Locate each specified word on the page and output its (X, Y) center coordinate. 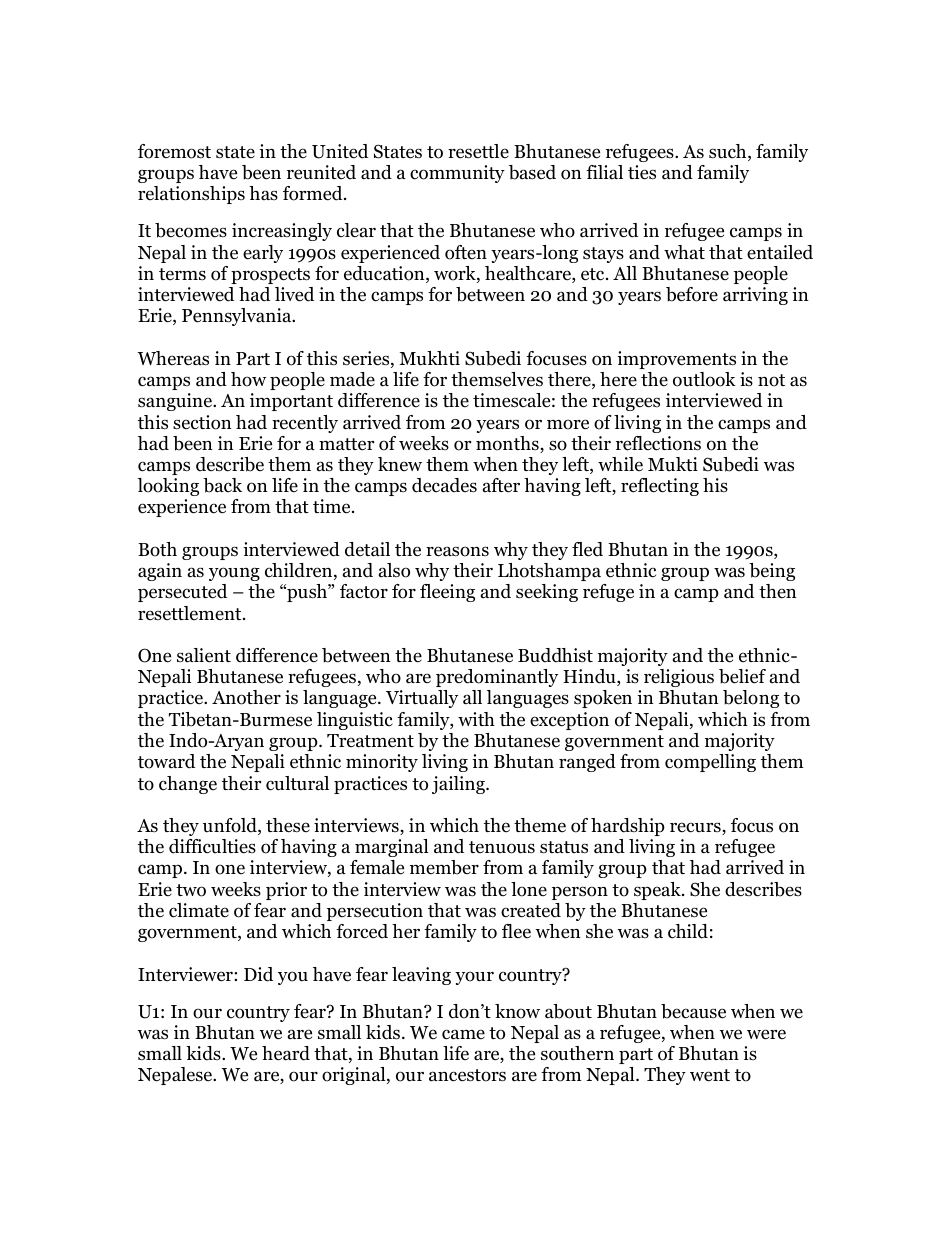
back (222, 485)
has (263, 193)
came (463, 1034)
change (188, 785)
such (729, 152)
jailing (460, 785)
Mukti (673, 464)
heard (286, 1053)
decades (444, 485)
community (457, 174)
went (710, 1075)
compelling (710, 763)
